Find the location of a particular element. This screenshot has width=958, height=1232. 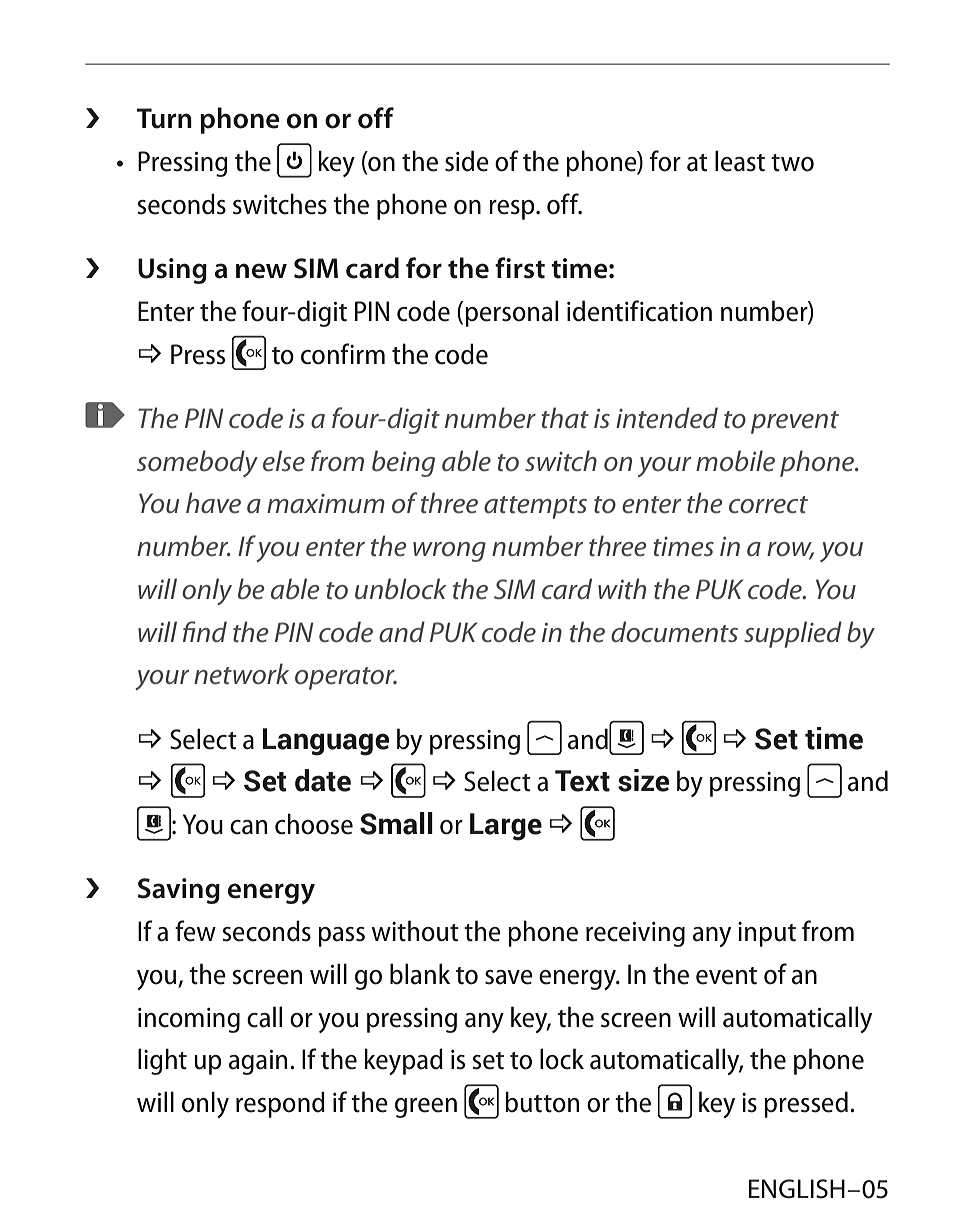

intended is located at coordinates (667, 418).
